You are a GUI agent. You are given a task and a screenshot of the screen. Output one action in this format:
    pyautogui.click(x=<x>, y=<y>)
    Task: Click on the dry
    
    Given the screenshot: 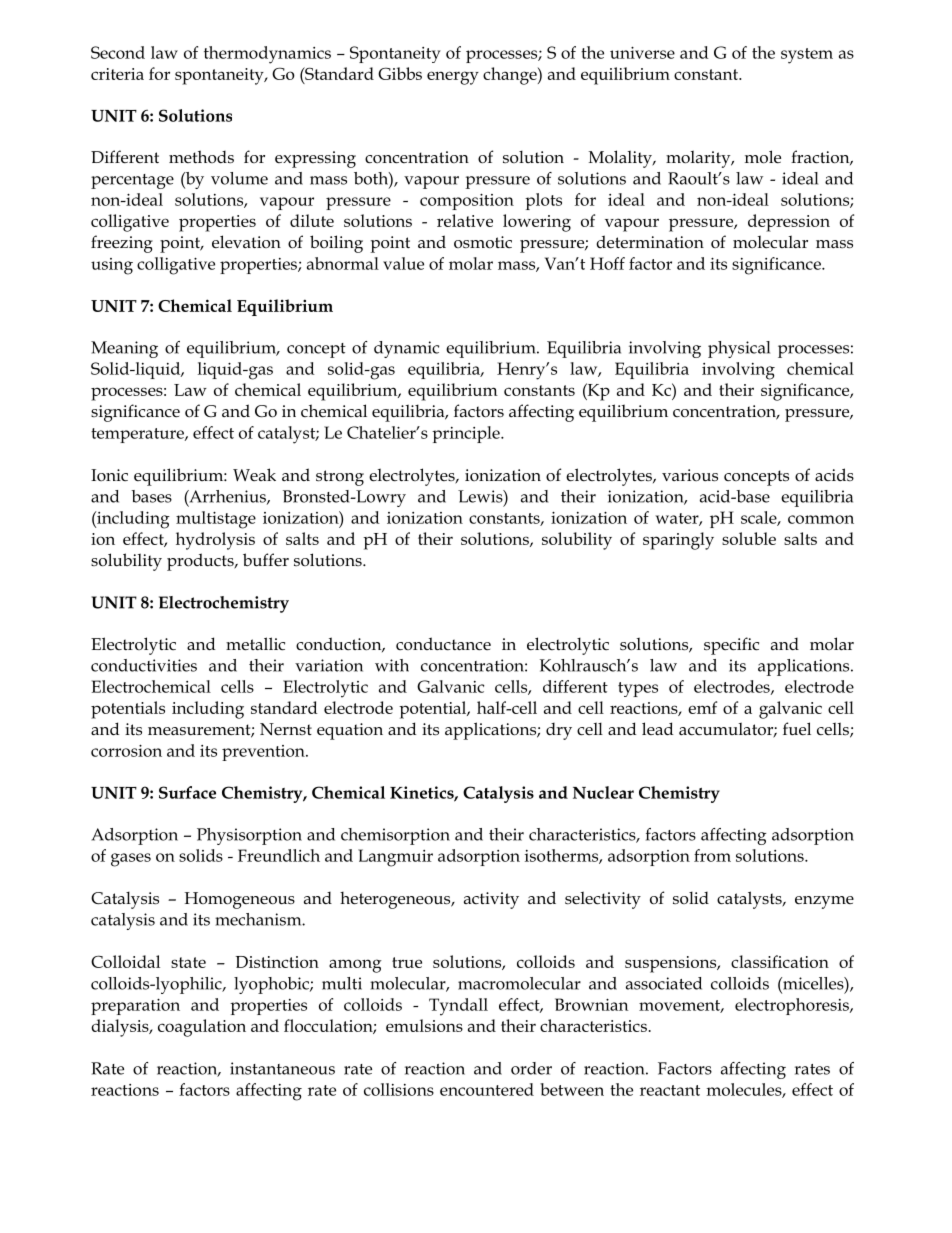 What is the action you would take?
    pyautogui.click(x=559, y=731)
